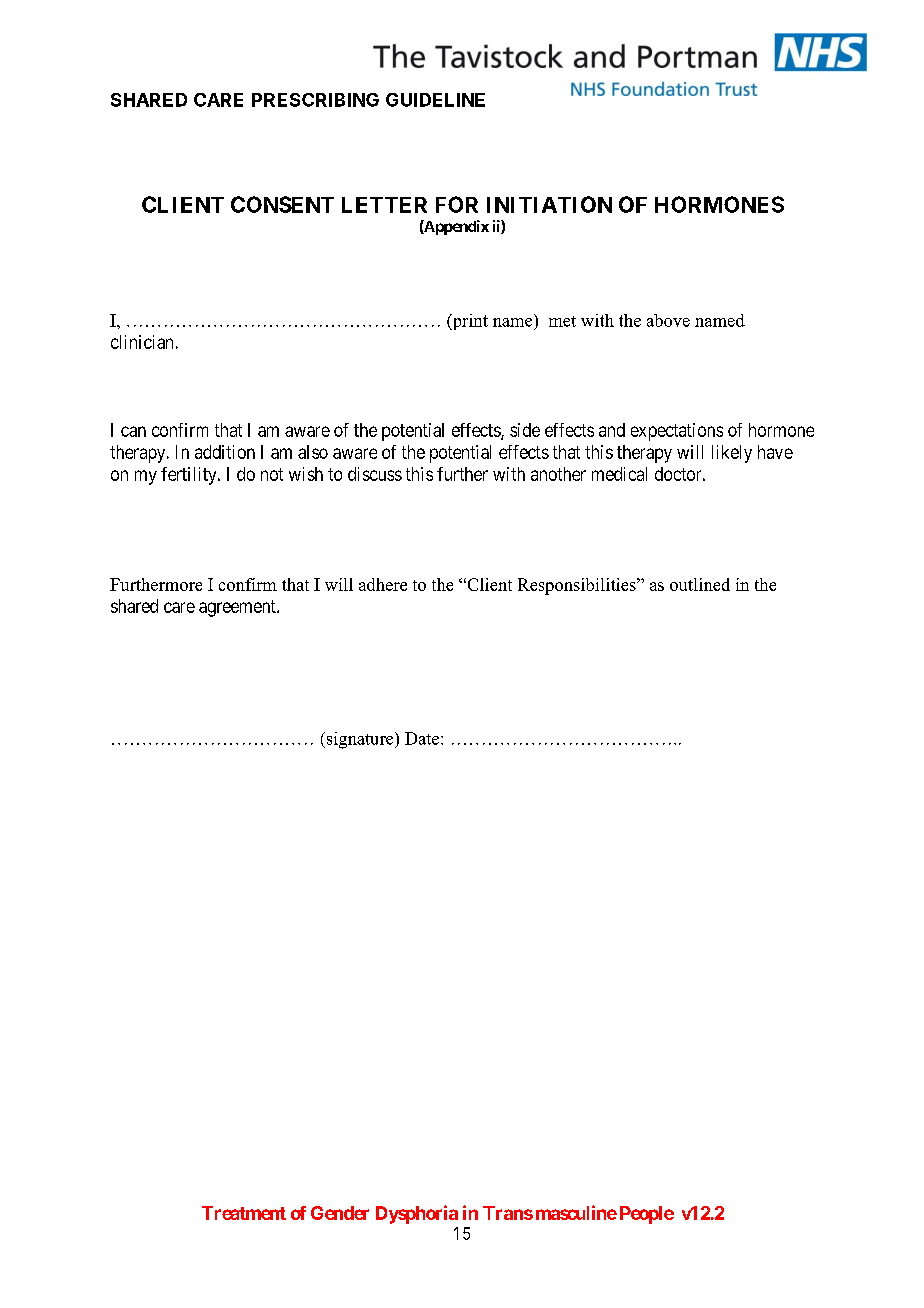 The width and height of the screenshot is (924, 1308). What do you see at coordinates (549, 204) in the screenshot?
I see `INITIATION` at bounding box center [549, 204].
